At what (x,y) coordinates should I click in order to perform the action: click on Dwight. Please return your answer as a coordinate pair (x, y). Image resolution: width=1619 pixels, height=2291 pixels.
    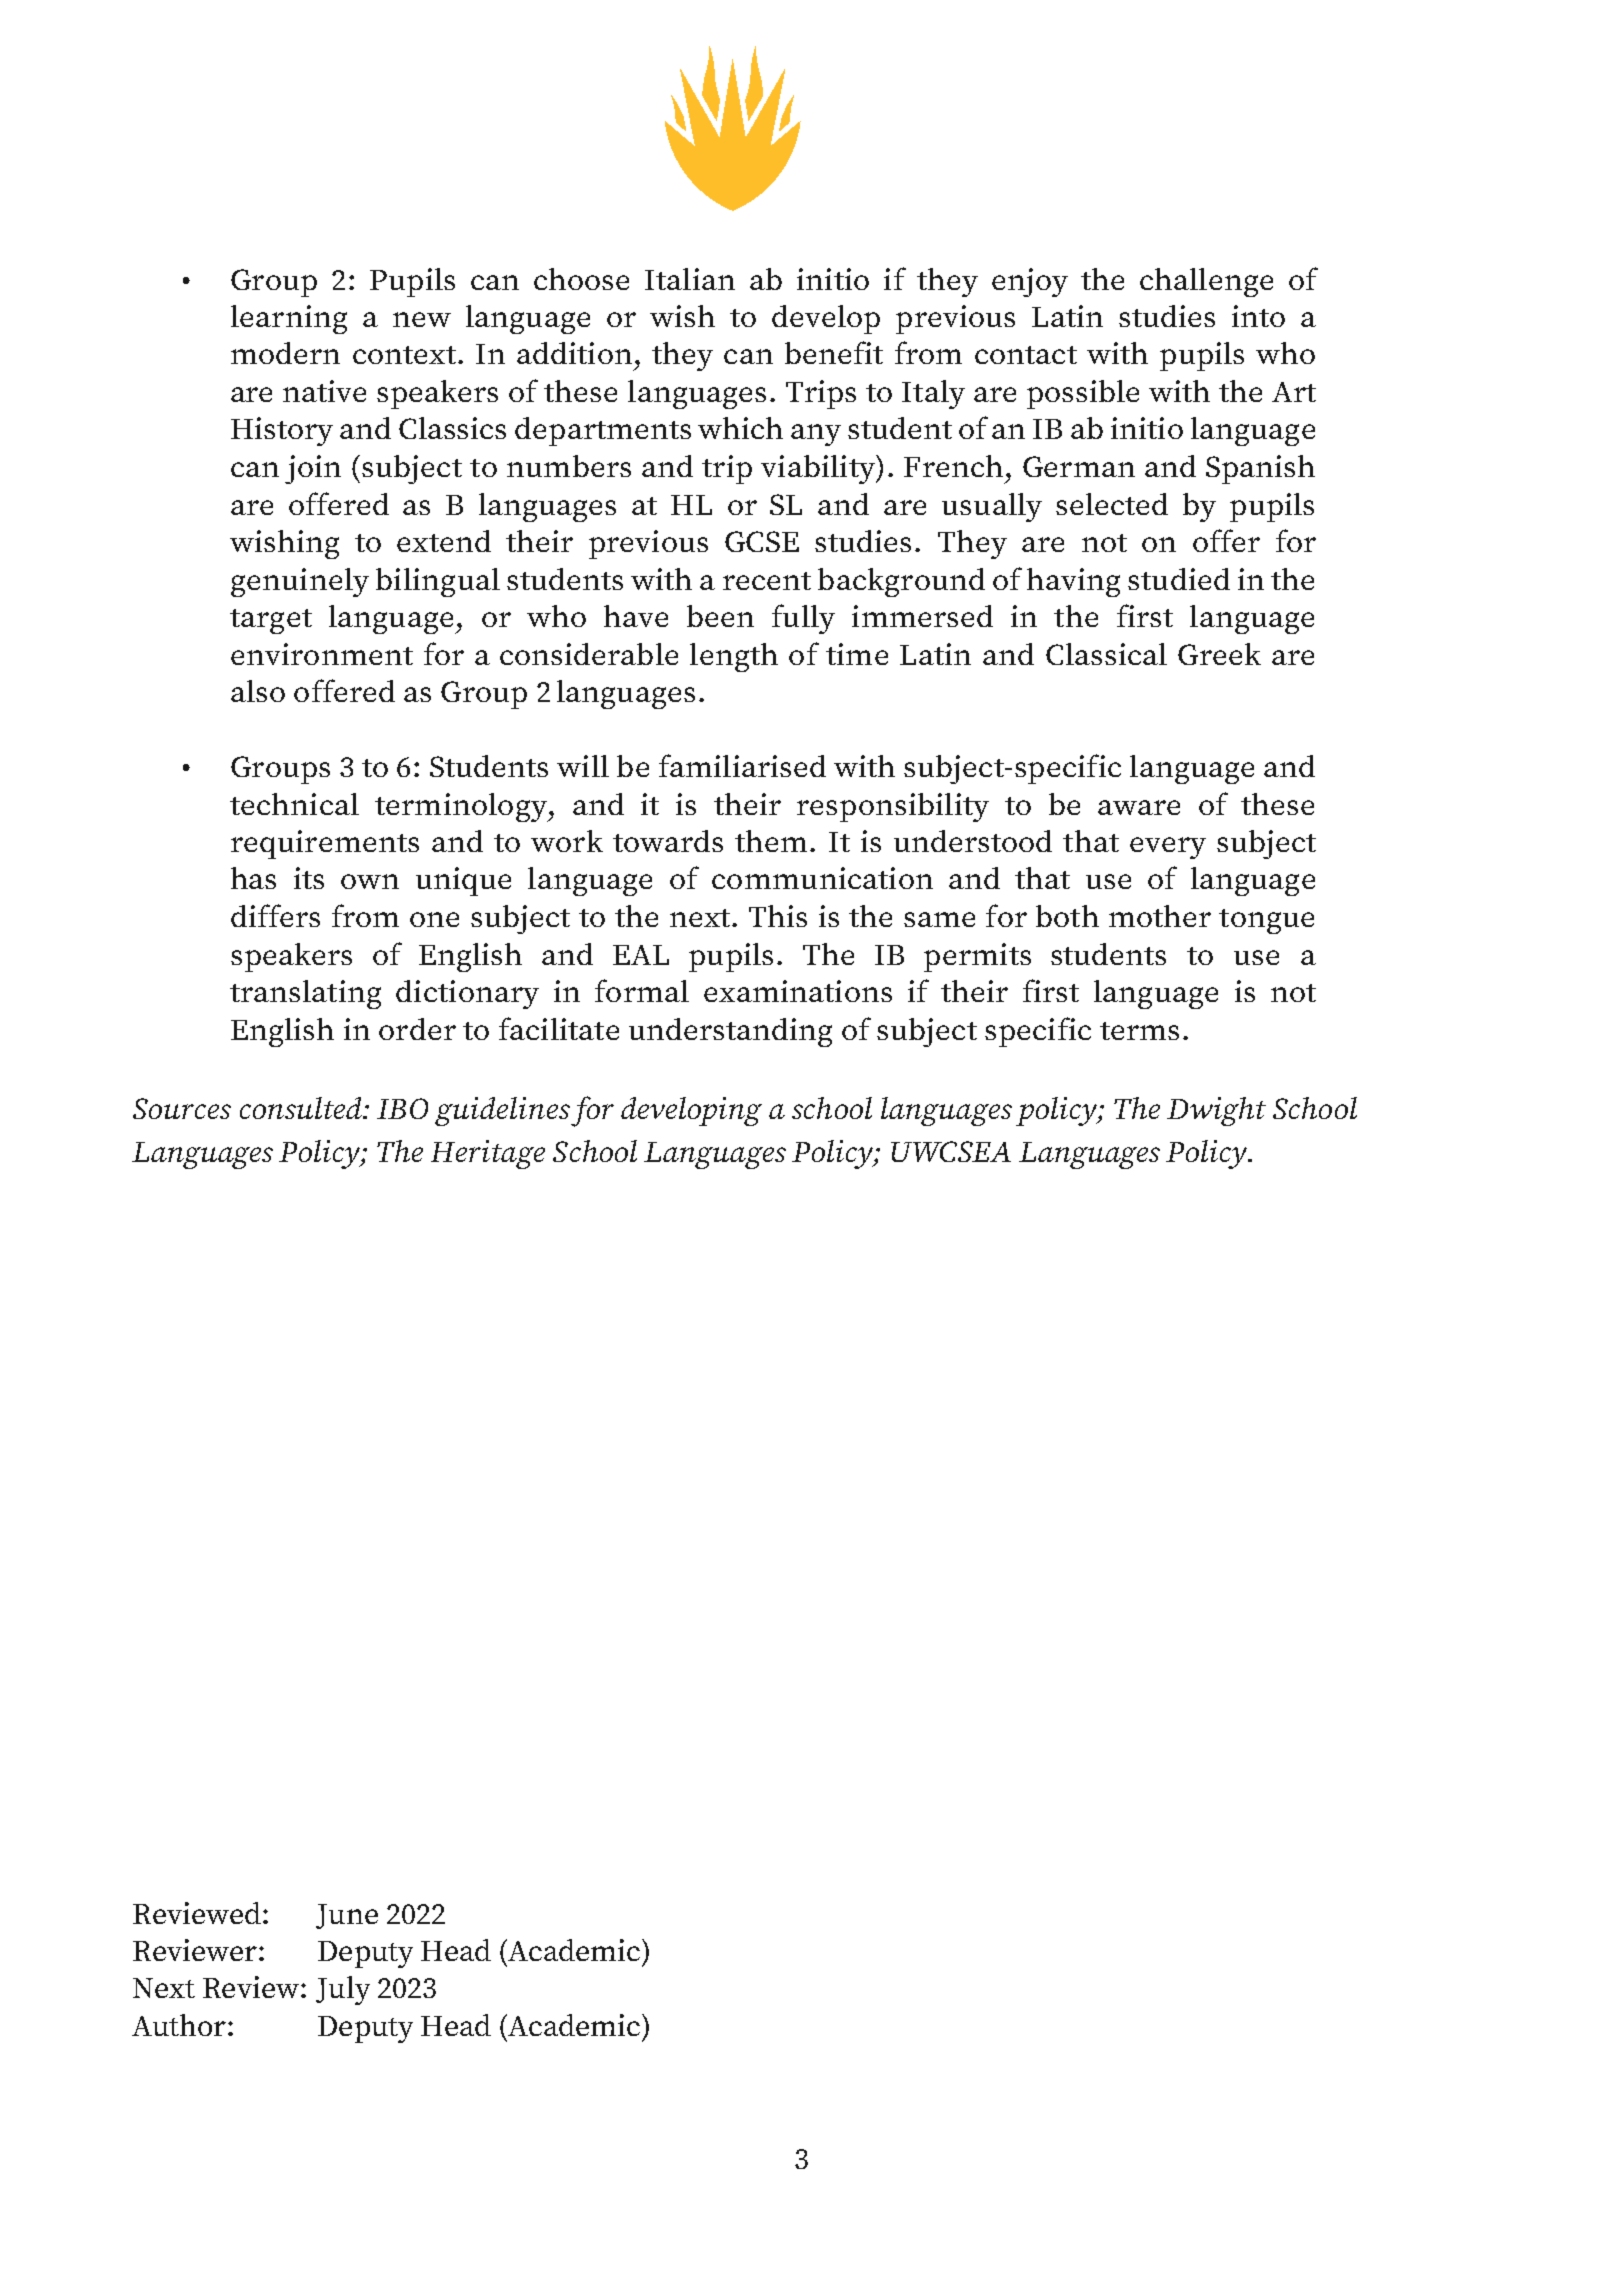
    Looking at the image, I should click on (1216, 1111).
